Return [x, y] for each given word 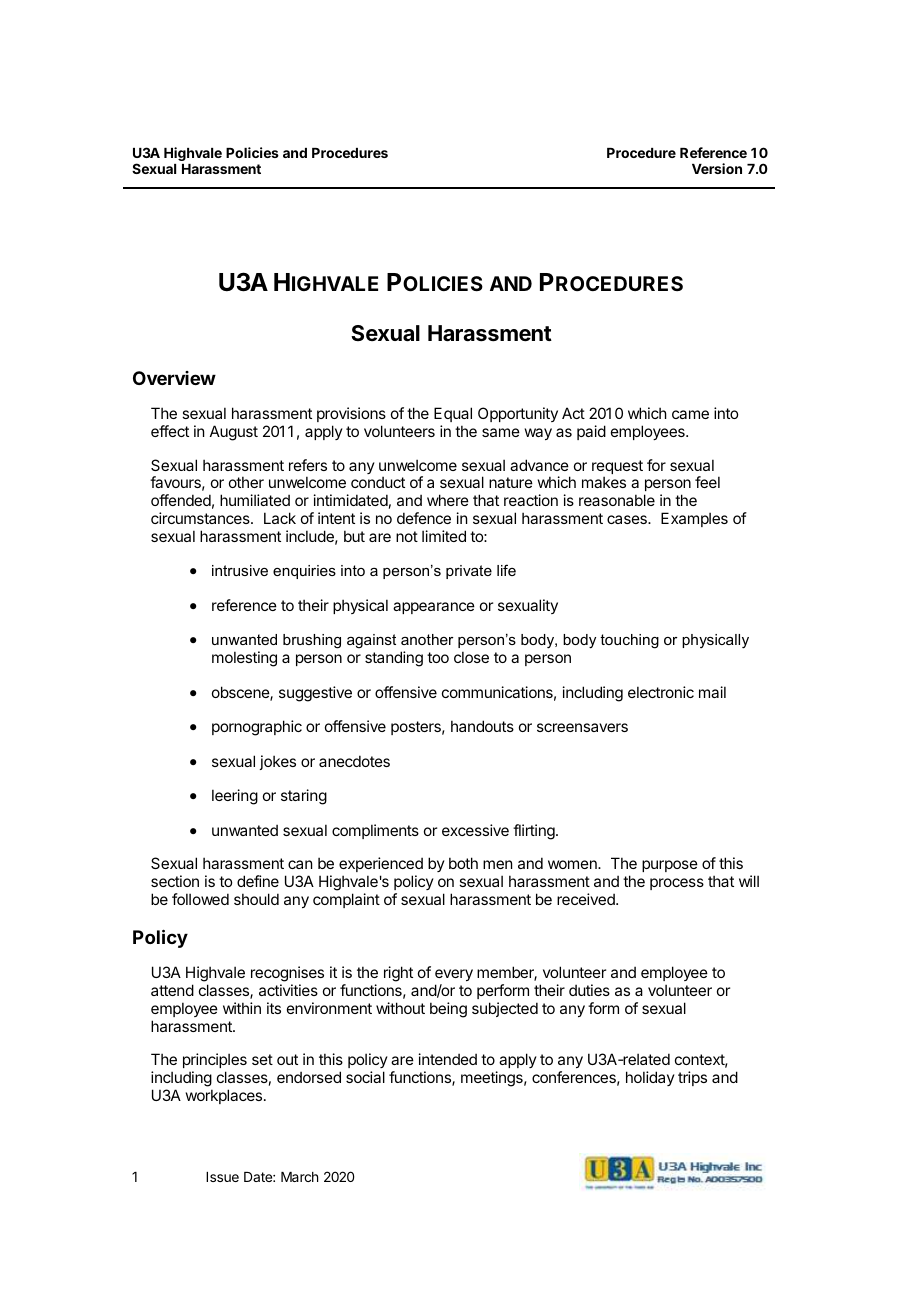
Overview [174, 378]
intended [448, 1059]
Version [717, 168]
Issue [222, 1177]
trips [692, 1078]
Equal [453, 416]
